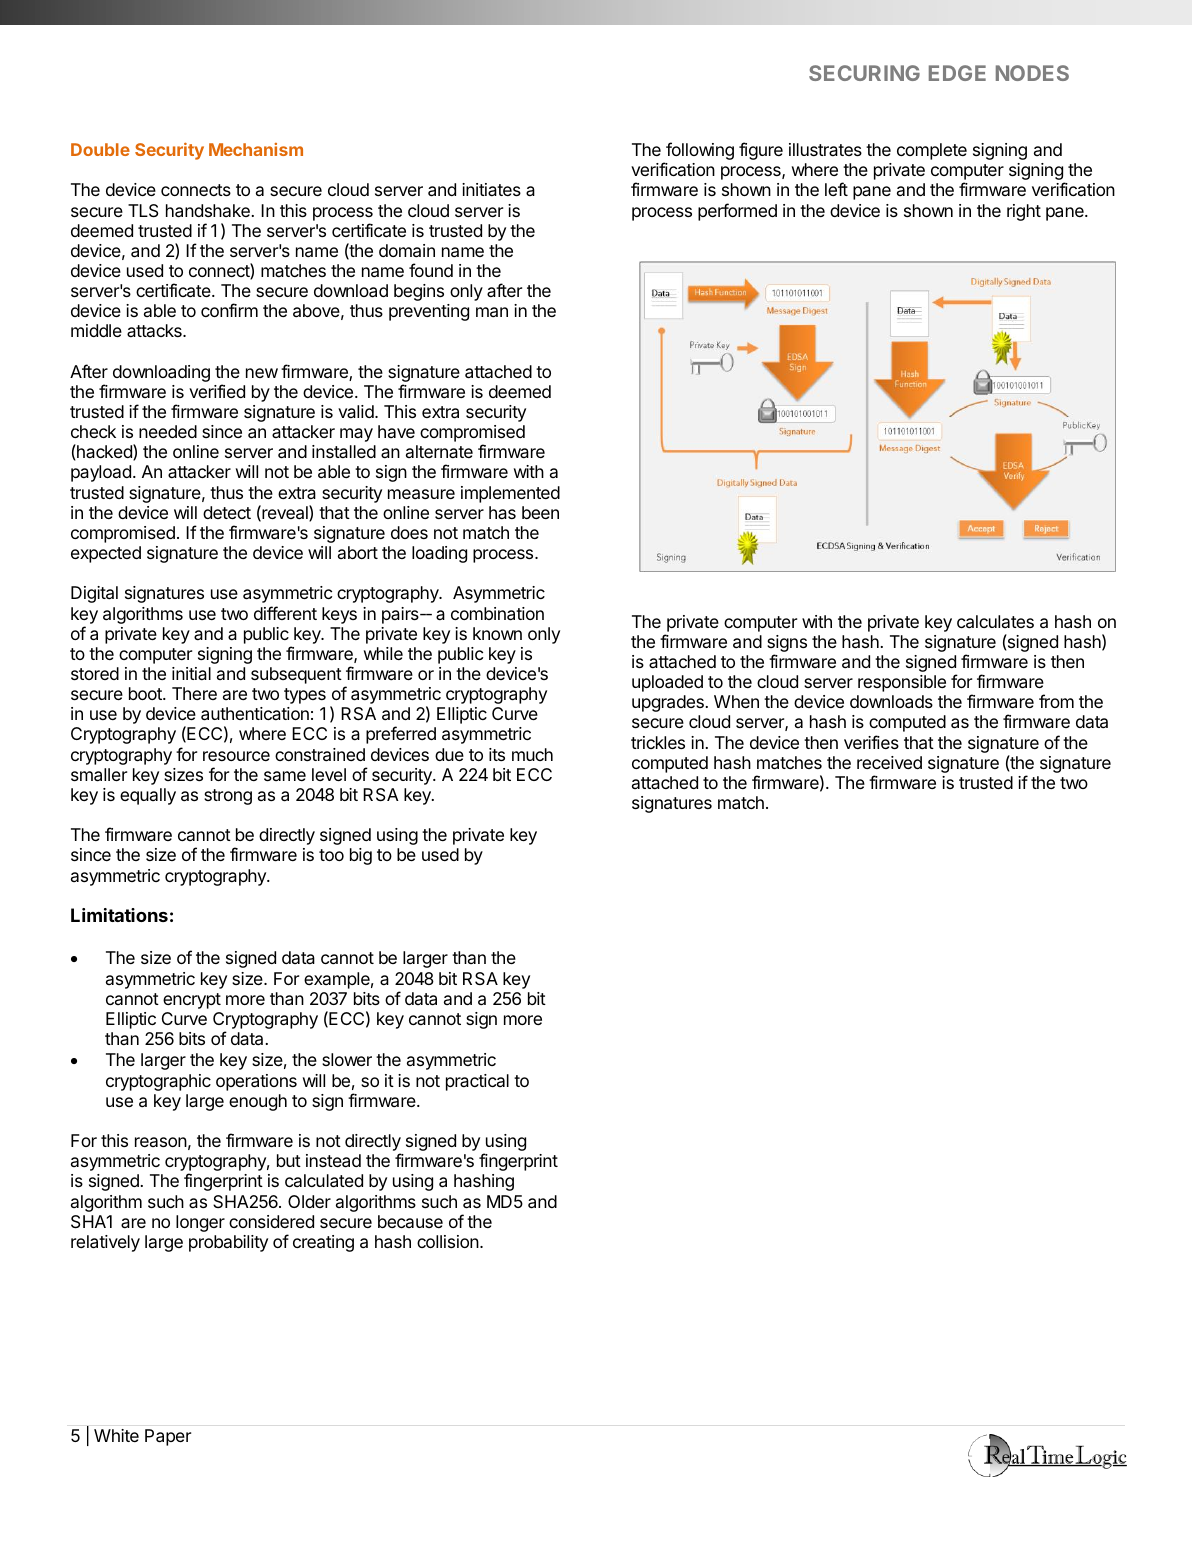 This screenshot has width=1192, height=1542. I want to click on following, so click(699, 152).
